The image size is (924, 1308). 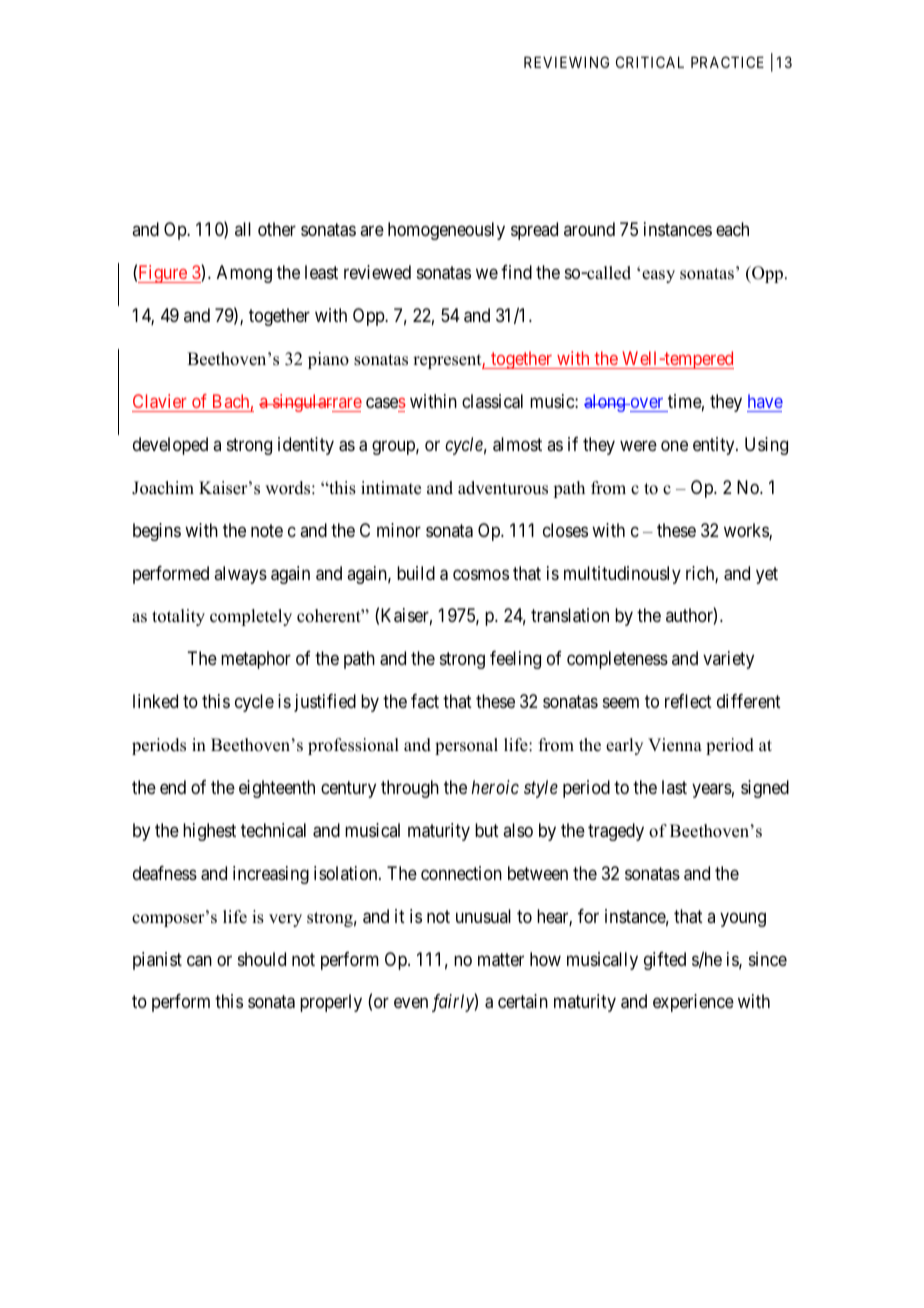 What do you see at coordinates (566, 62) in the image?
I see `REVIEWING` at bounding box center [566, 62].
